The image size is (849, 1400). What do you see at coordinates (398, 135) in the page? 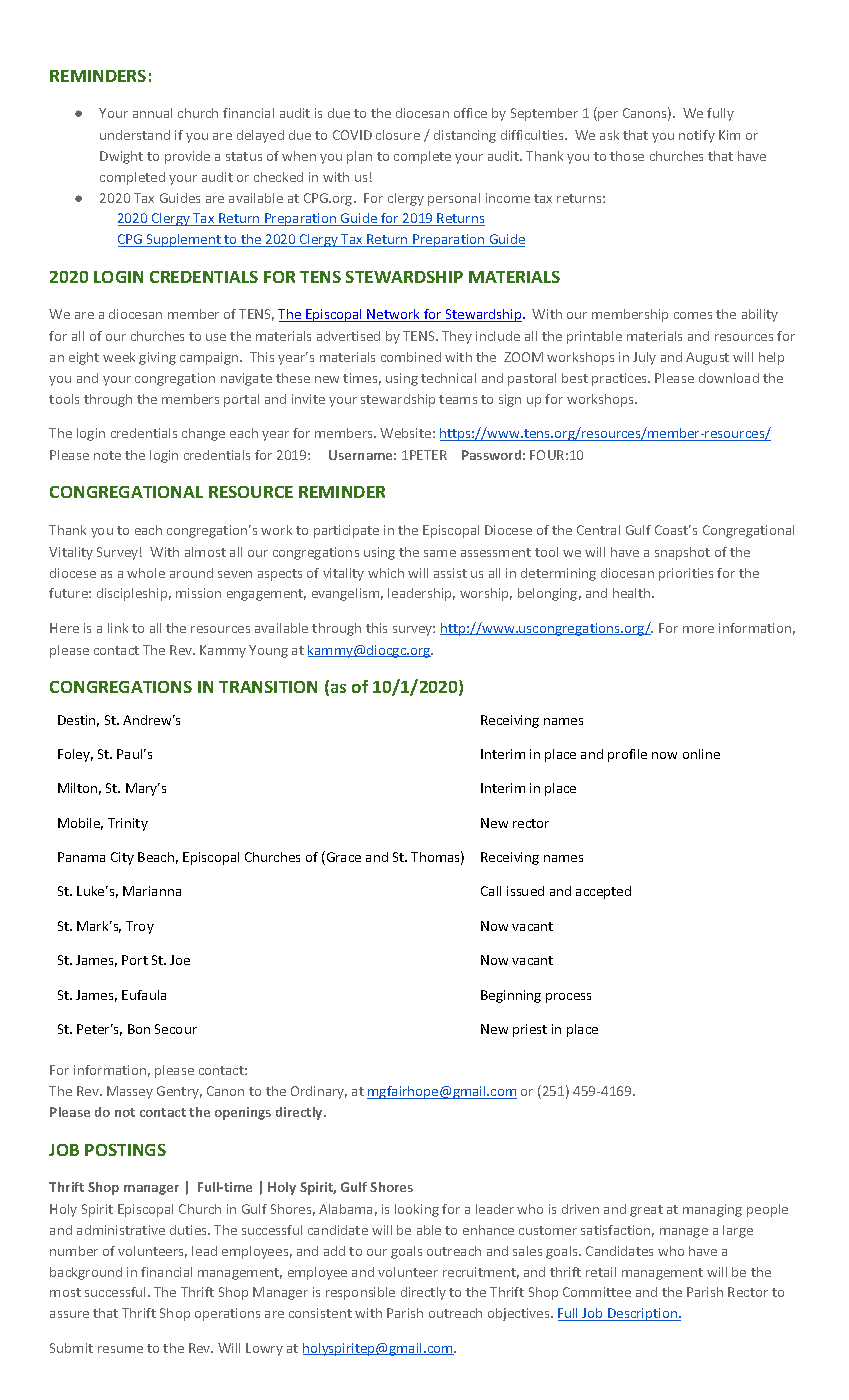
I see `closure` at bounding box center [398, 135].
